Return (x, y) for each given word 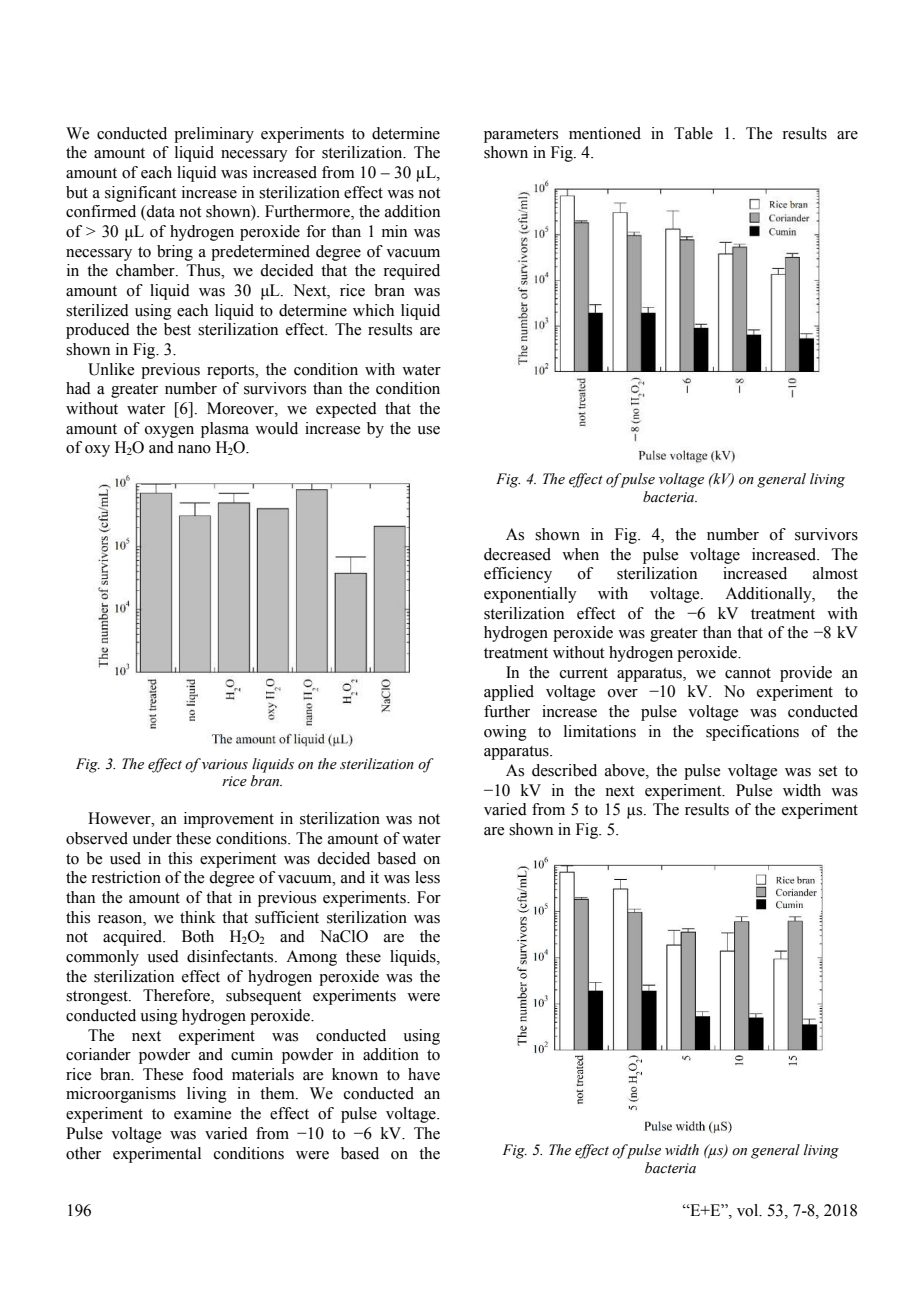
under (152, 838)
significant (140, 194)
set (828, 771)
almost (835, 573)
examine (202, 1113)
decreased (517, 554)
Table (693, 133)
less (427, 877)
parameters (521, 136)
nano (194, 449)
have (424, 1074)
